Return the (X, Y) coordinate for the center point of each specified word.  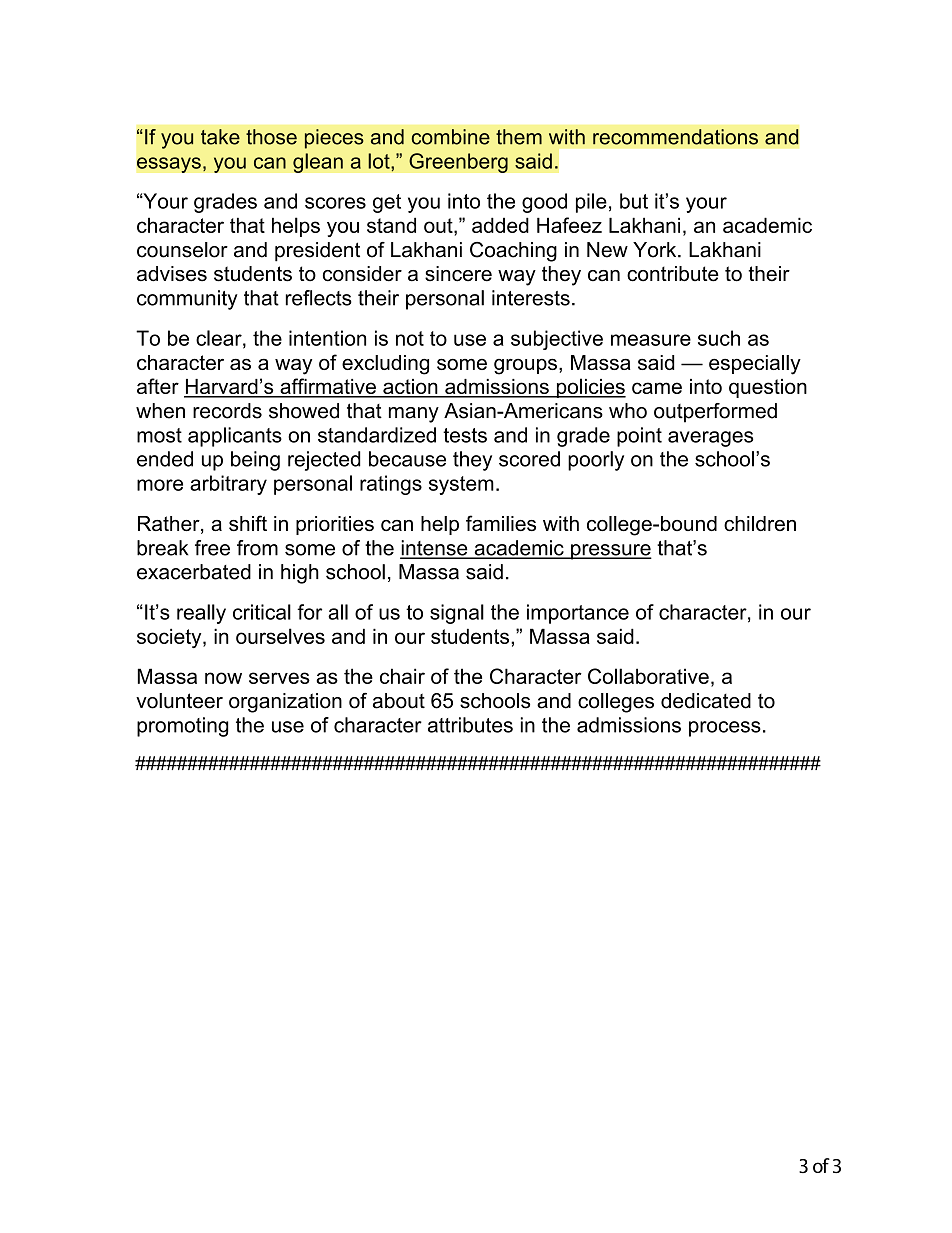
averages (710, 439)
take (220, 137)
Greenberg (458, 163)
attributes (470, 725)
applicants (235, 437)
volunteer (179, 701)
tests (465, 435)
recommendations (675, 137)
